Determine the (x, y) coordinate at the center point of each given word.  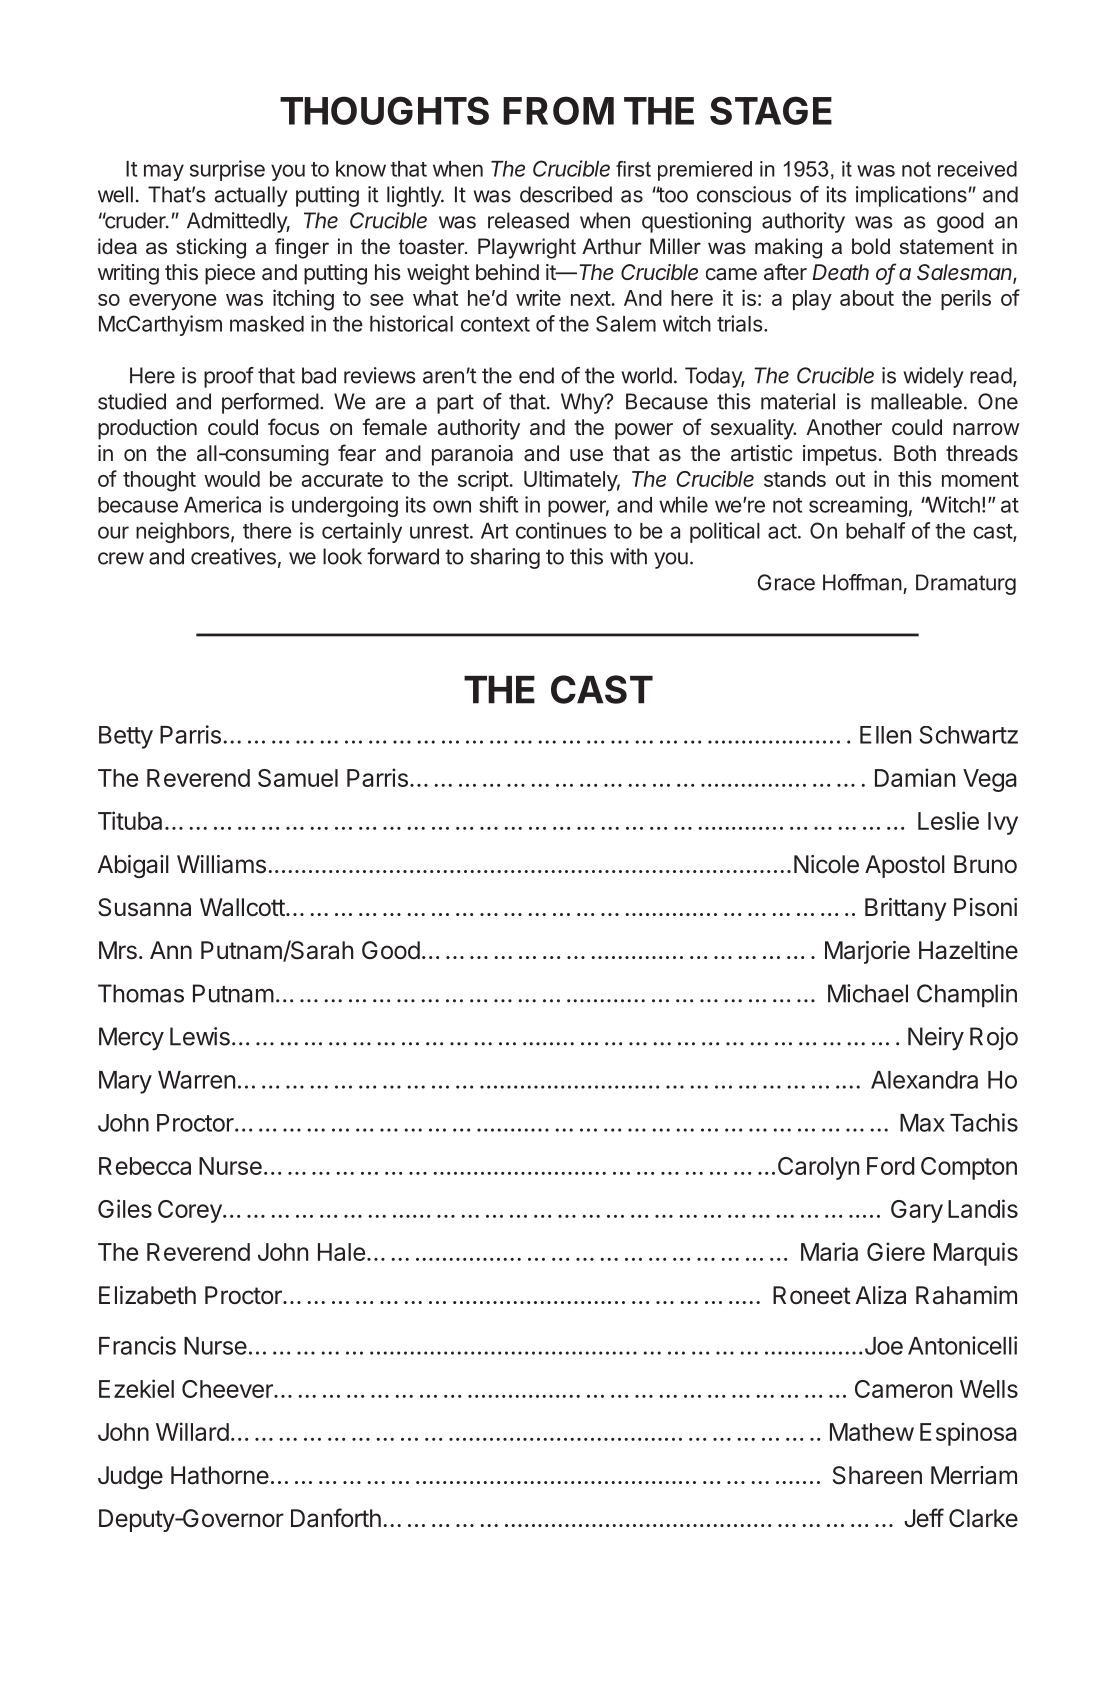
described (566, 194)
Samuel (298, 778)
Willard (192, 1431)
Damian (915, 777)
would (232, 479)
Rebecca (145, 1166)
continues (561, 530)
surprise (227, 170)
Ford (890, 1166)
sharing (505, 558)
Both (915, 453)
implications (911, 196)
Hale (341, 1252)
